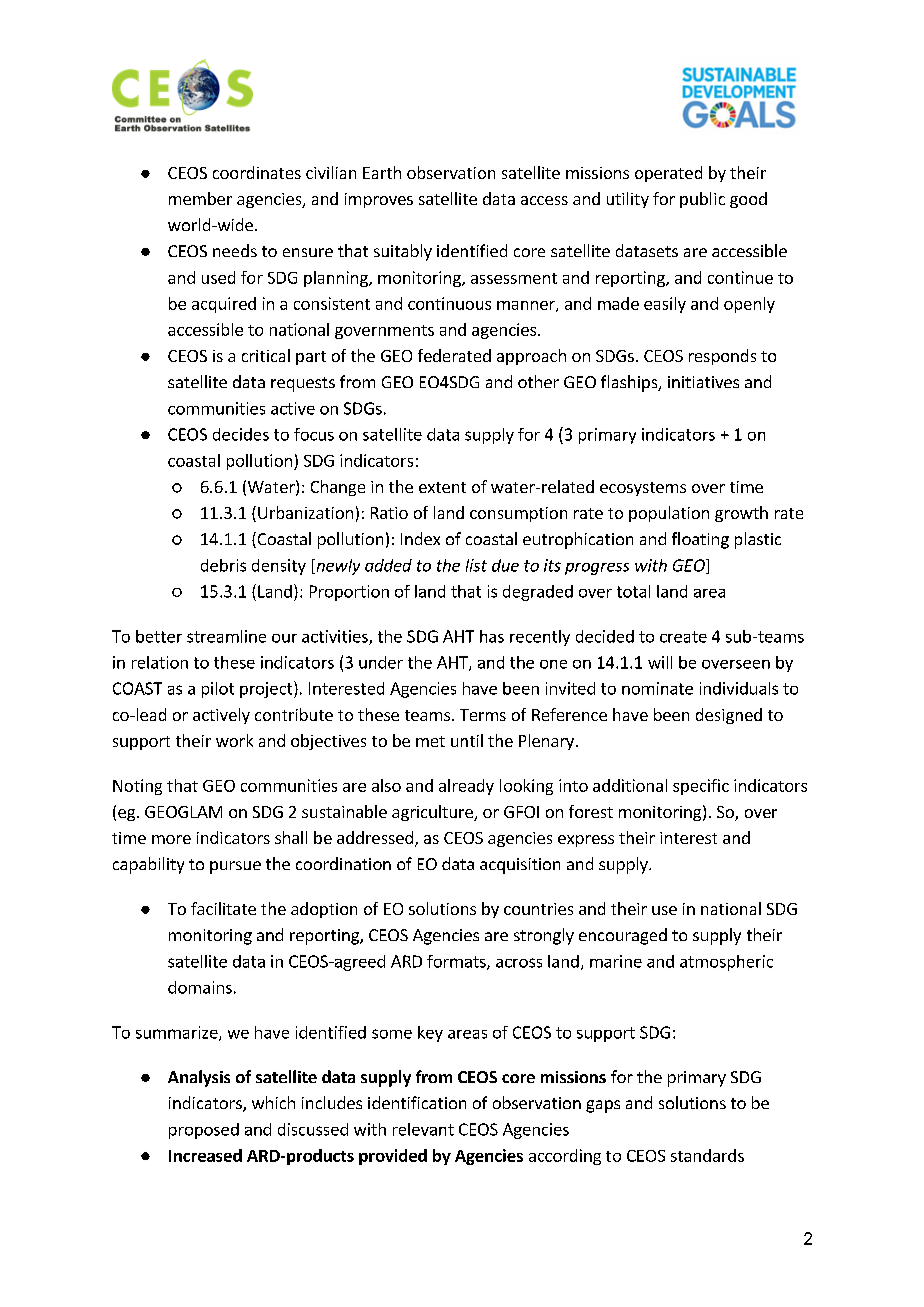 This image has height=1307, width=924. What do you see at coordinates (442, 487) in the image?
I see `extent` at bounding box center [442, 487].
